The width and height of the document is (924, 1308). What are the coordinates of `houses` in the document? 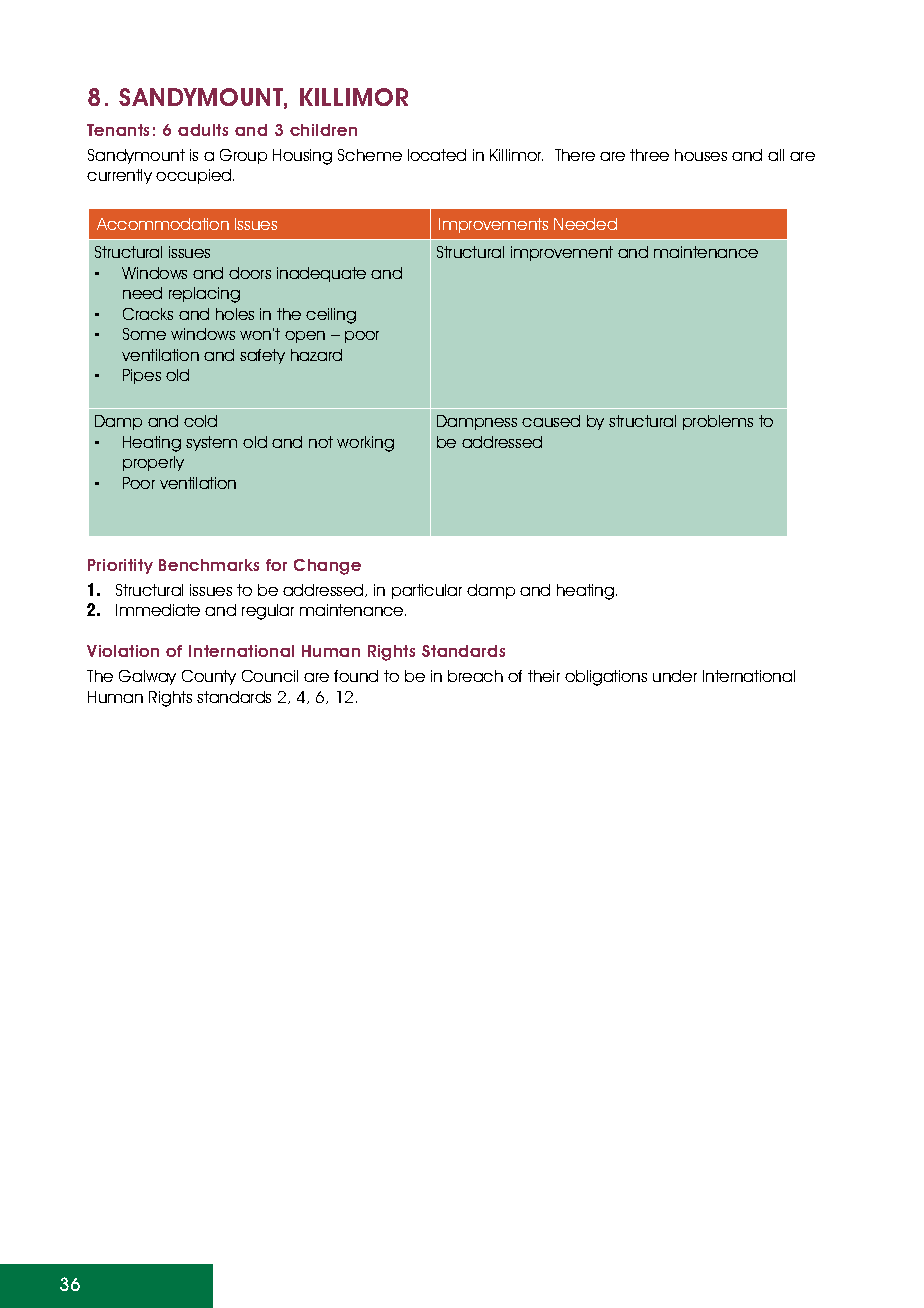 It's located at (701, 155).
